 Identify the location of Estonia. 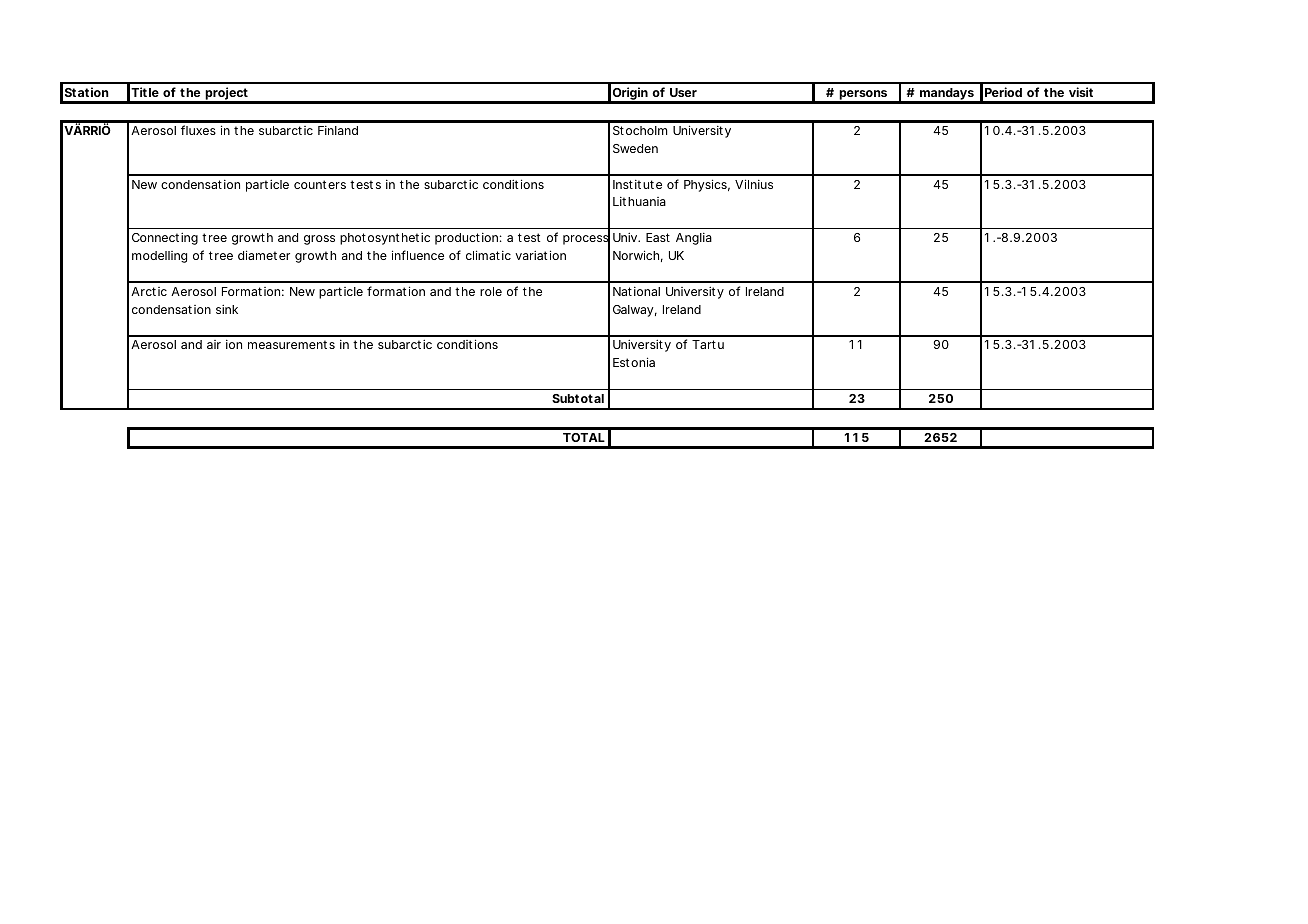
(634, 362).
